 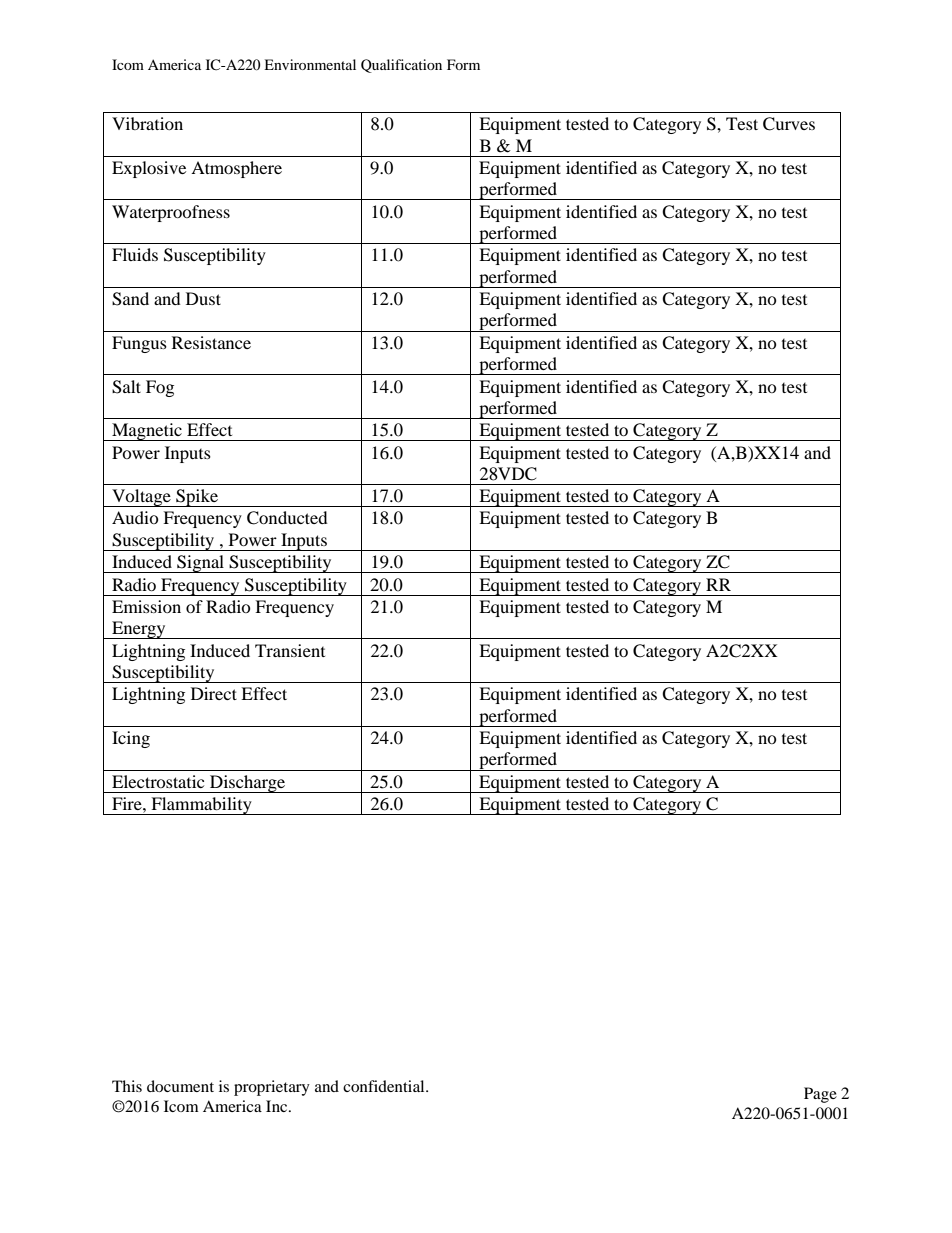 I want to click on Curves, so click(x=789, y=124).
